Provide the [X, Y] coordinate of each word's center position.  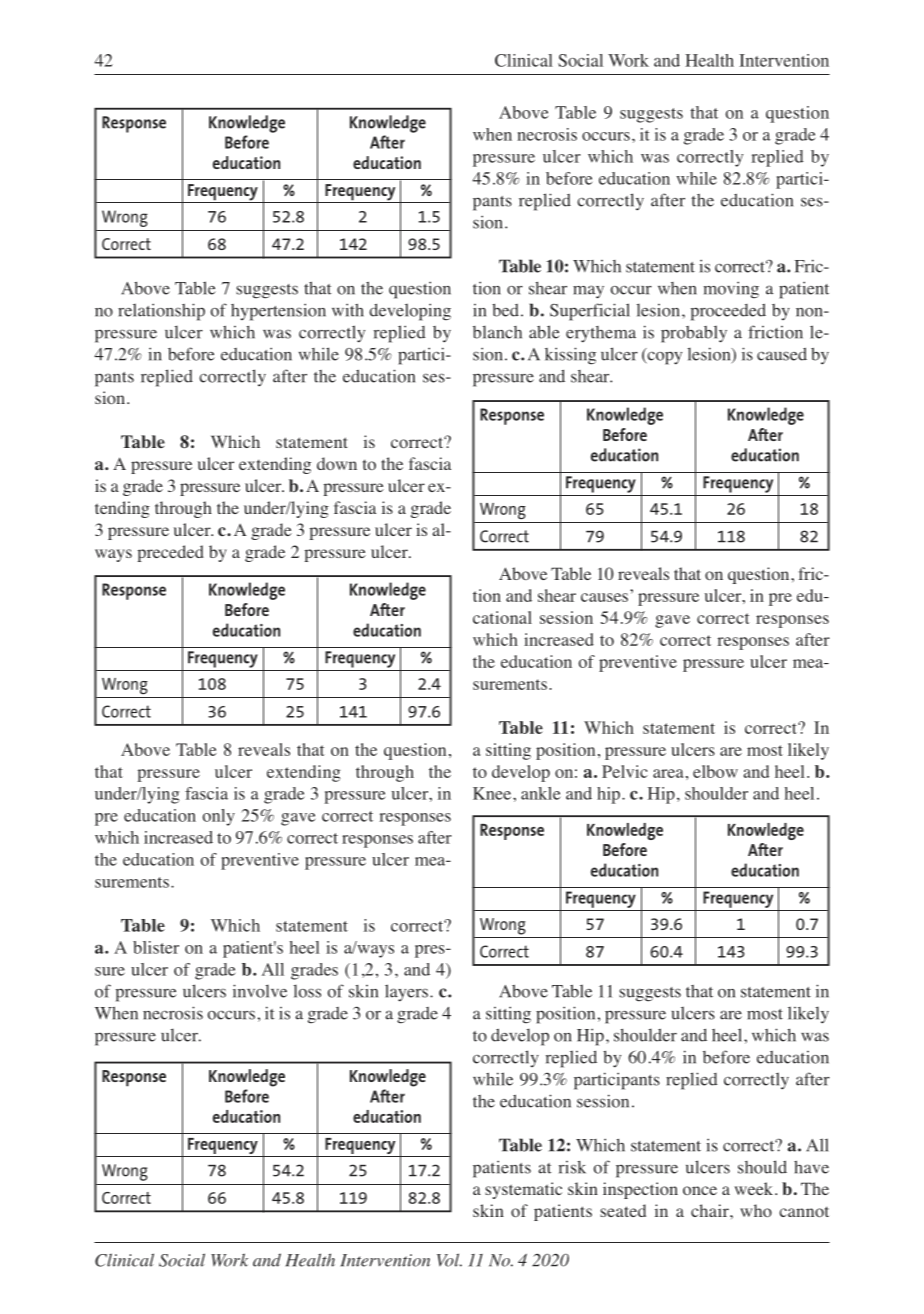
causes [604, 597]
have [811, 1167]
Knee [493, 793]
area [668, 773]
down [337, 464]
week [755, 1188]
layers [406, 993]
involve [260, 991]
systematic [523, 1190]
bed [505, 310]
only [218, 817]
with [348, 310]
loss [307, 991]
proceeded [728, 312]
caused [782, 354]
